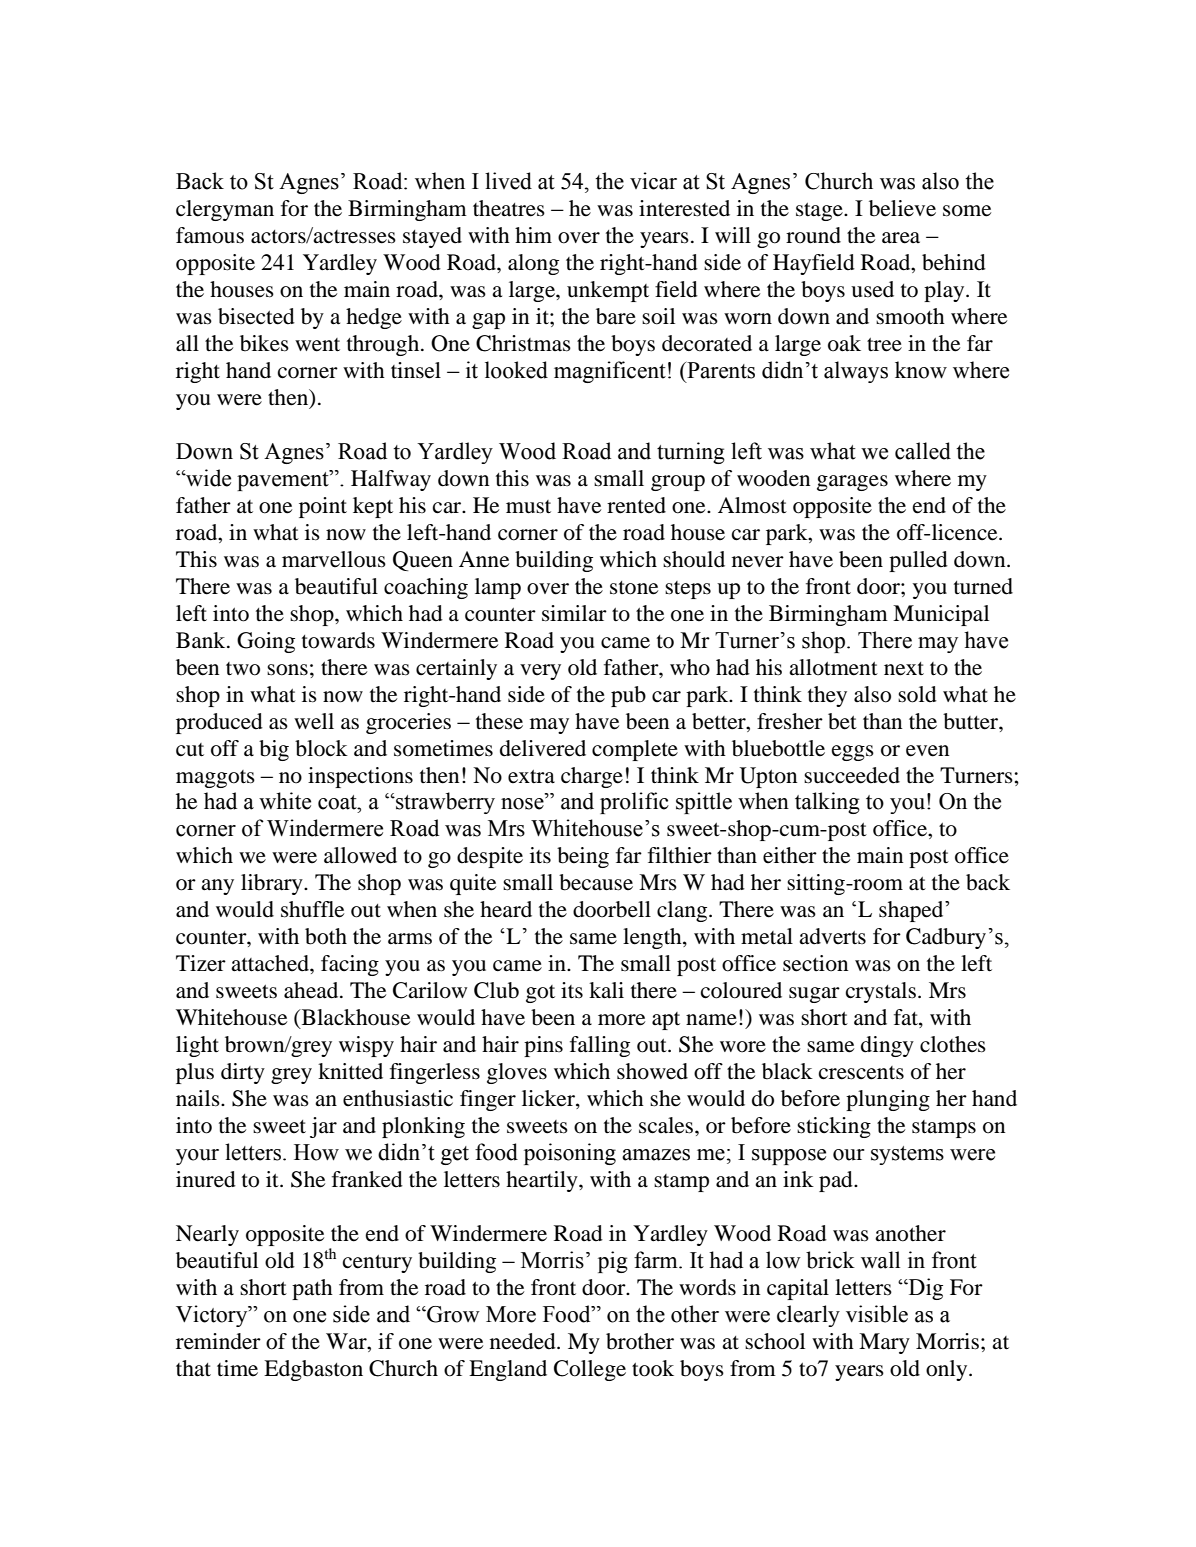 Image resolution: width=1196 pixels, height=1547 pixels. I want to click on clergyman, so click(225, 210).
